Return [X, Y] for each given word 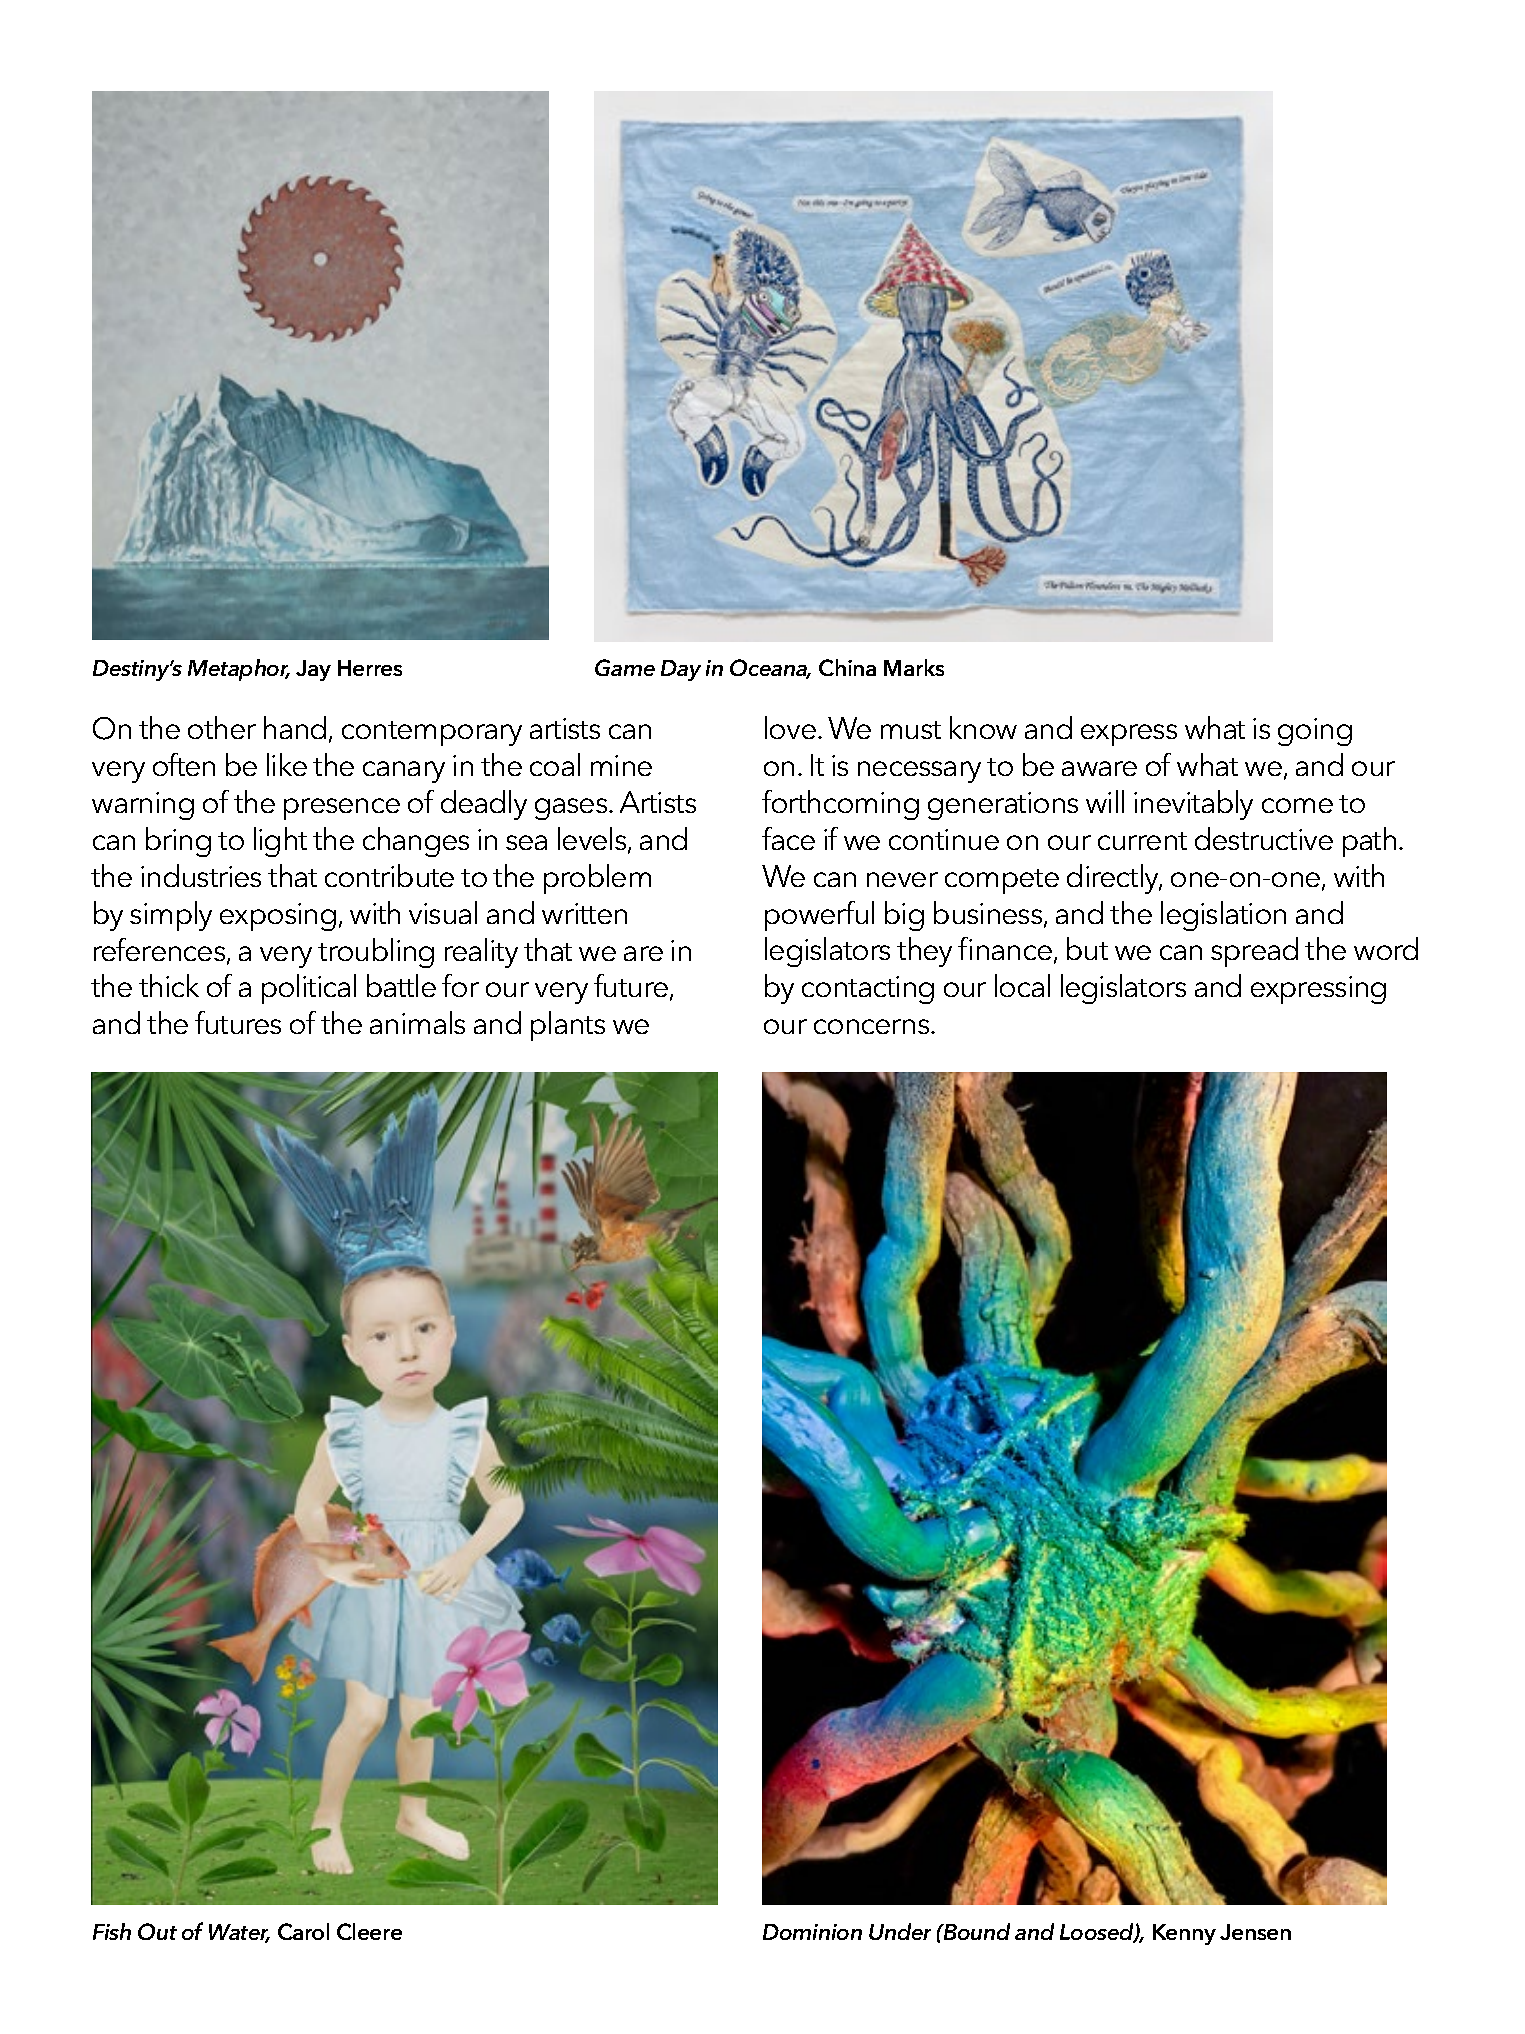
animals [417, 1022]
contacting [868, 990]
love [790, 727]
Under [900, 1931]
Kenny [1184, 1934]
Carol [303, 1931]
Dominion [812, 1932]
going [1315, 732]
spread [1254, 952]
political [309, 989]
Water [239, 1933]
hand [295, 727]
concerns [873, 1026]
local [1022, 985]
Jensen [1255, 1932]
